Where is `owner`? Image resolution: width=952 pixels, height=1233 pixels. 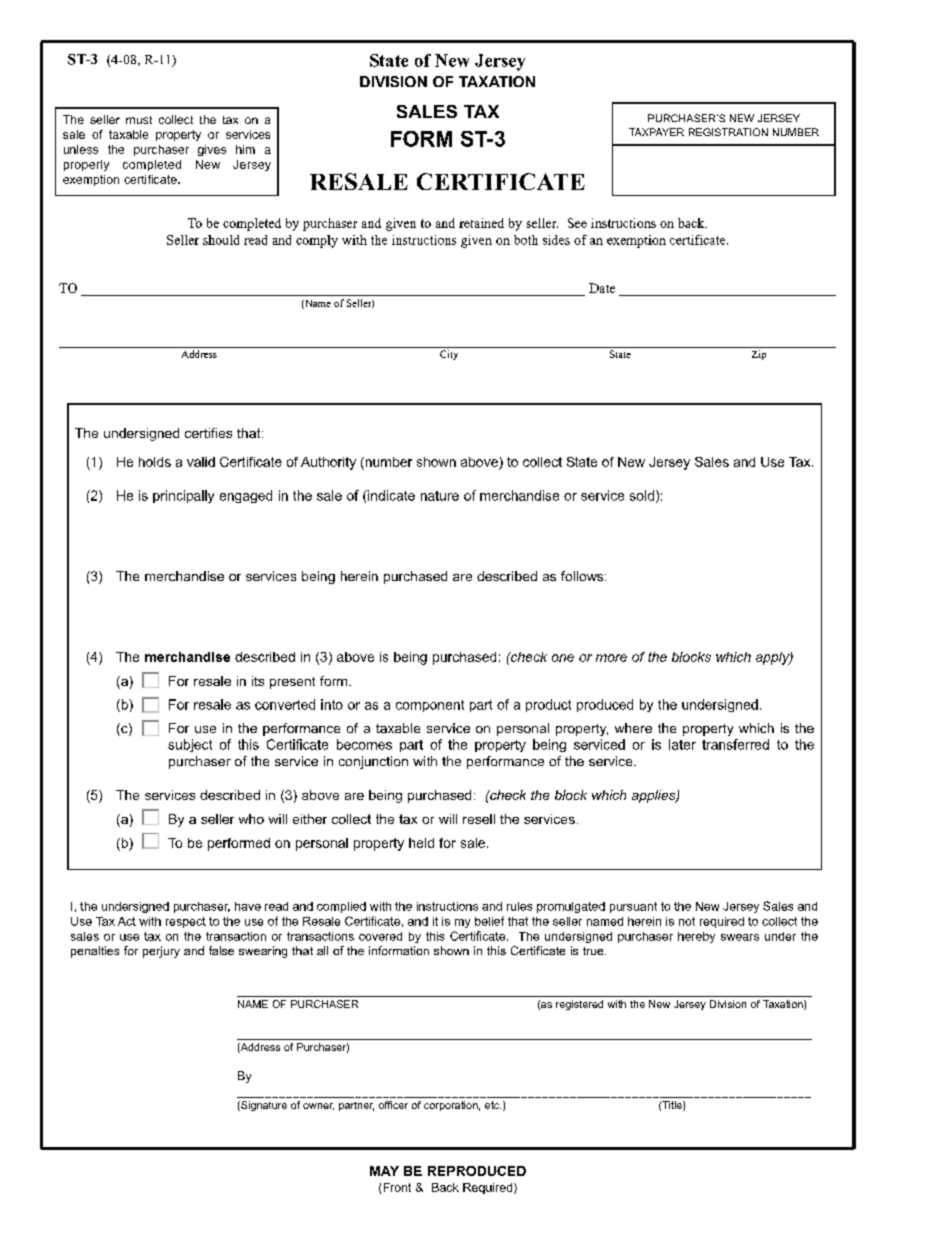
owner is located at coordinates (318, 1106).
